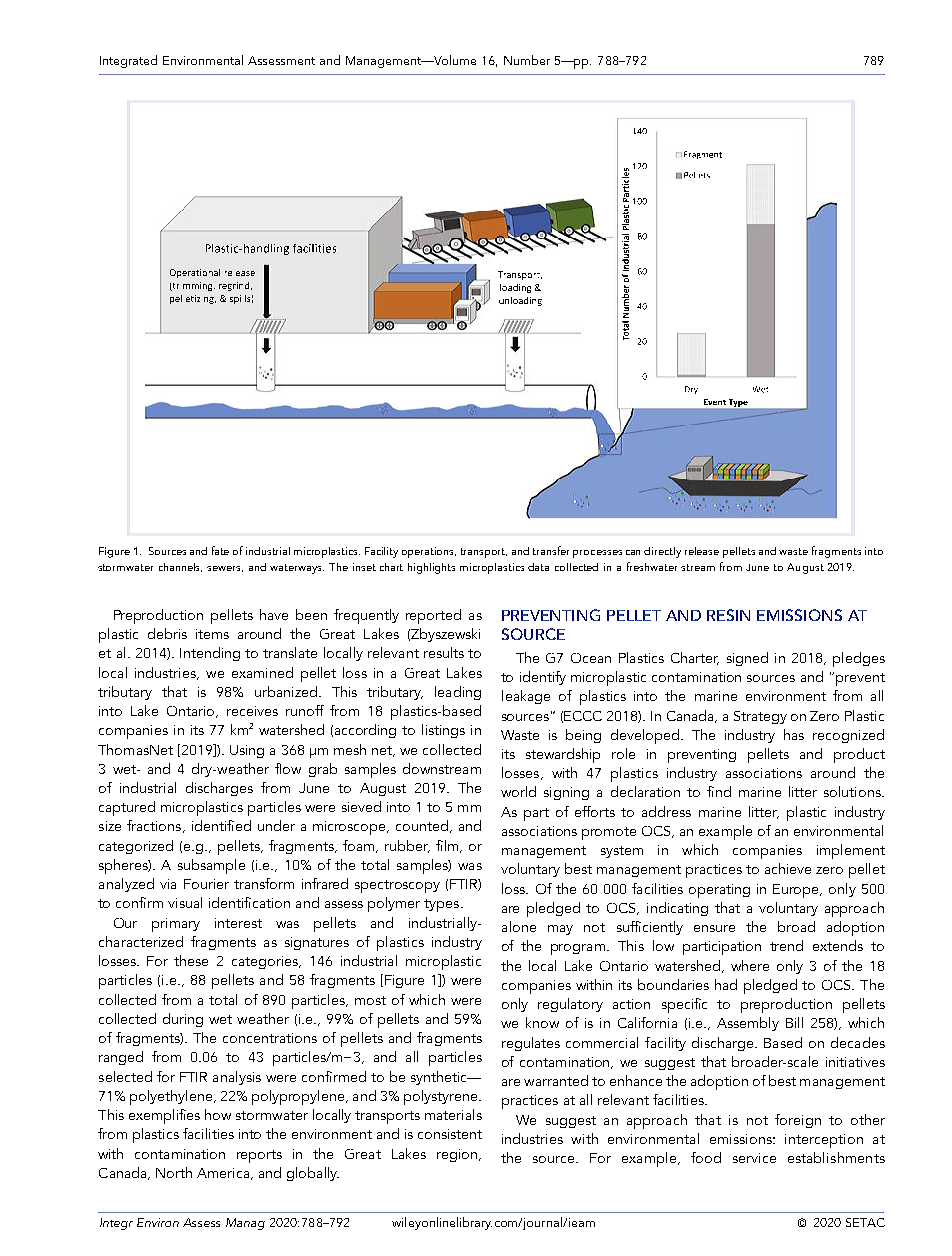 This image has width=952, height=1256. I want to click on release, so click(702, 551).
